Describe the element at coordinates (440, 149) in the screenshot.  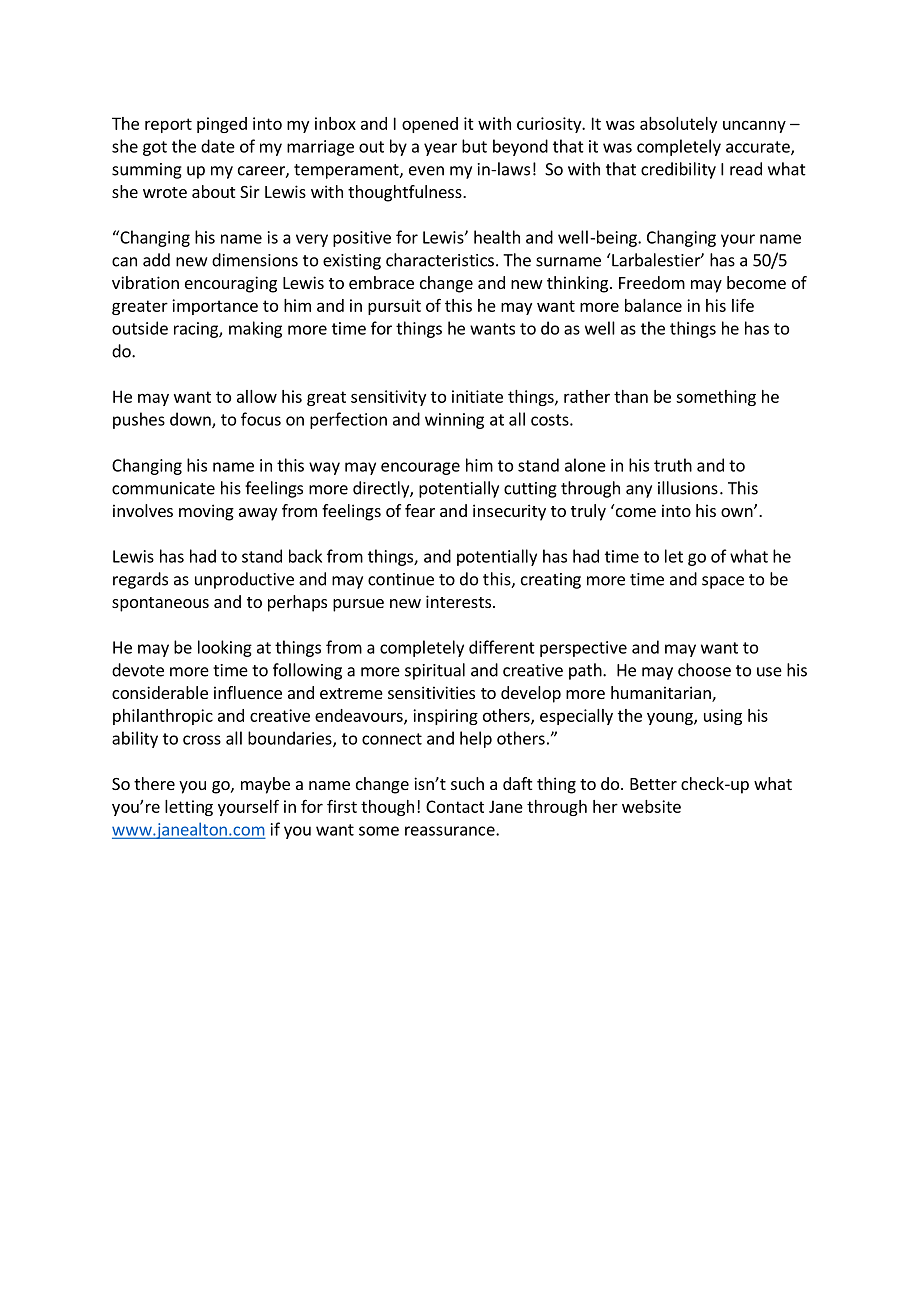
I see `year` at that location.
